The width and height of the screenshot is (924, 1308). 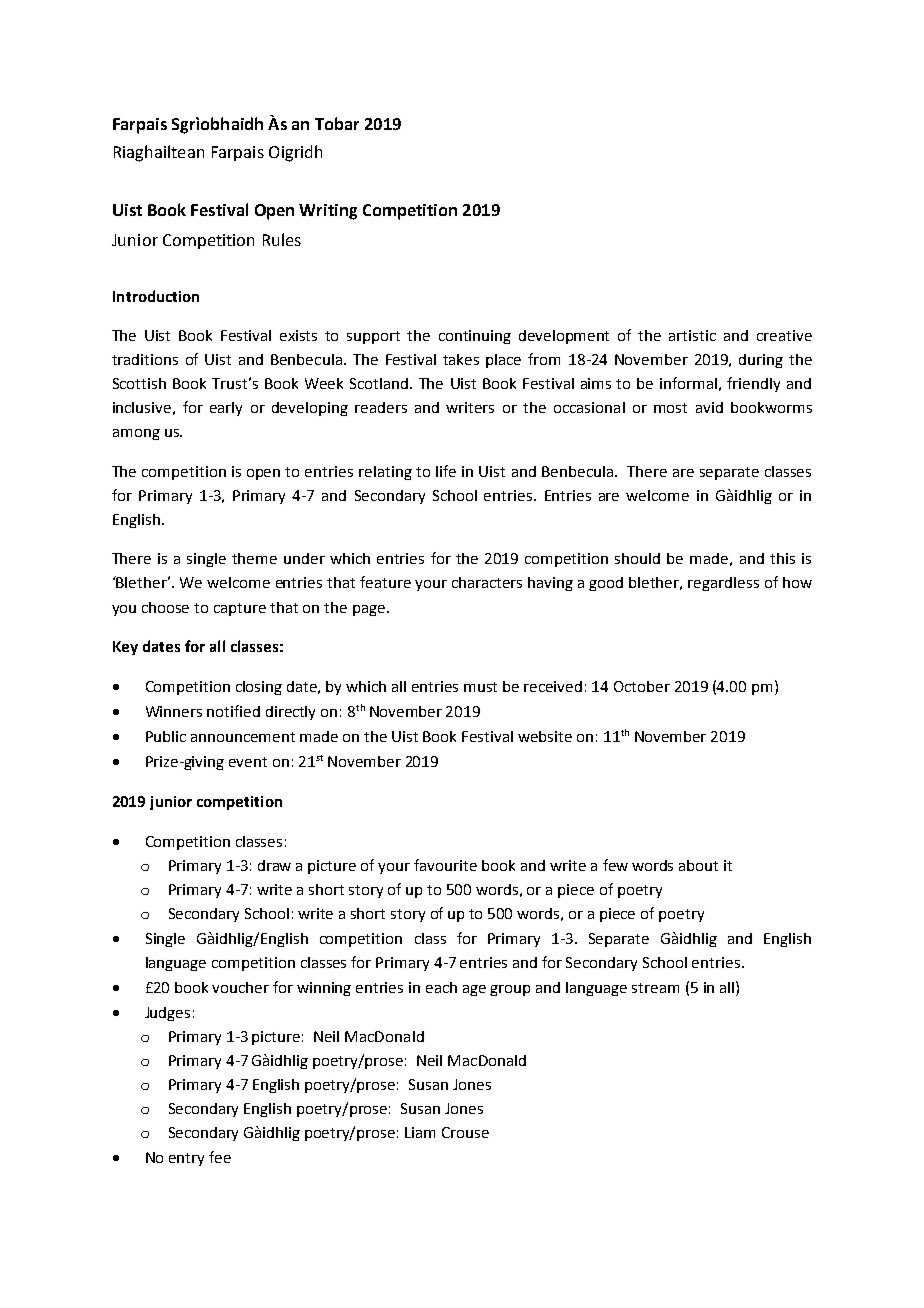 I want to click on continuing, so click(x=475, y=337).
